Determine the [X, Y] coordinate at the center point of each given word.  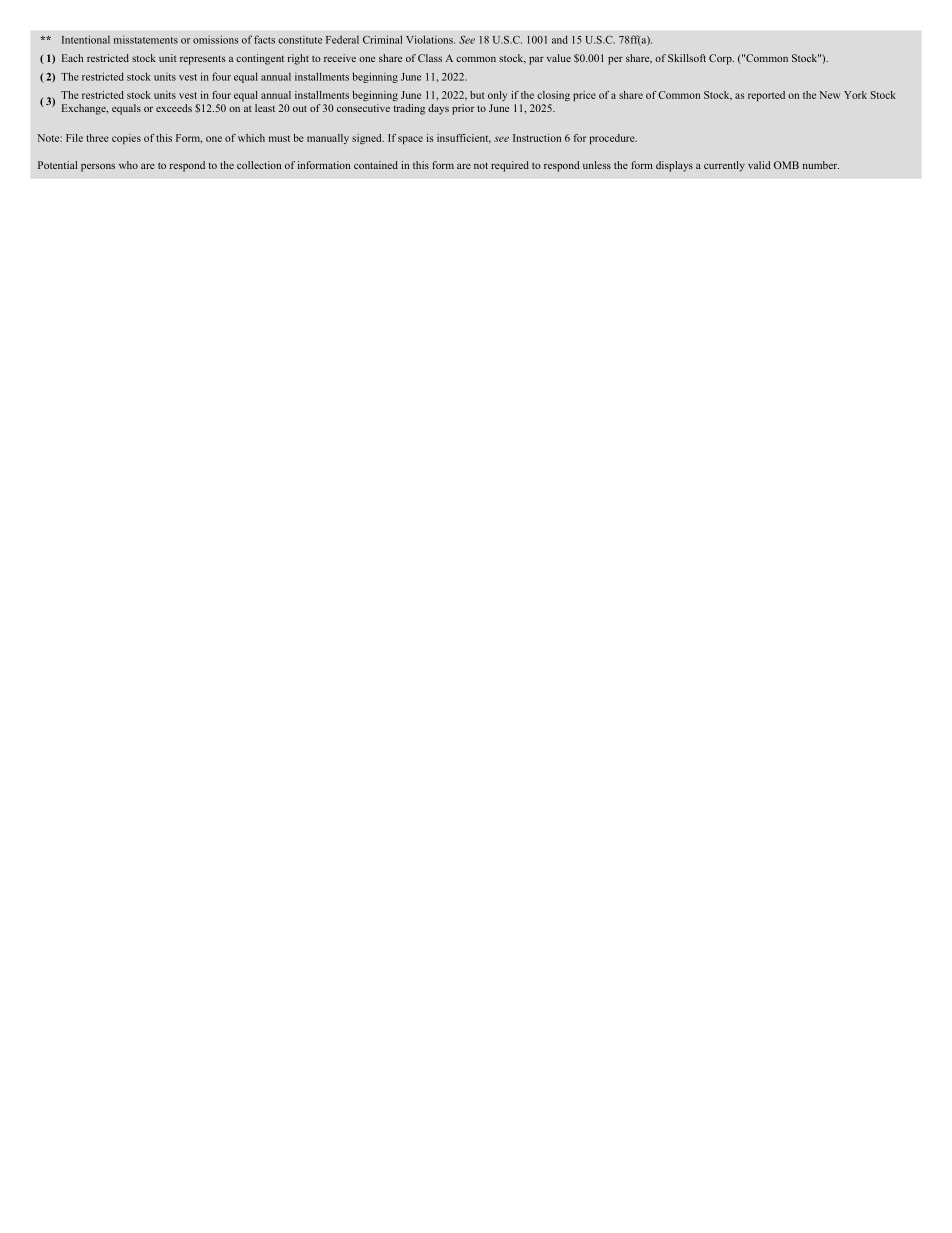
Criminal [382, 39]
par [536, 61]
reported [766, 96]
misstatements [146, 40]
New [829, 95]
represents [203, 60]
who [128, 165]
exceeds [174, 108]
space [410, 140]
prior [463, 109]
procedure [613, 139]
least [265, 108]
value [559, 58]
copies [126, 139]
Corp [721, 59]
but [477, 95]
